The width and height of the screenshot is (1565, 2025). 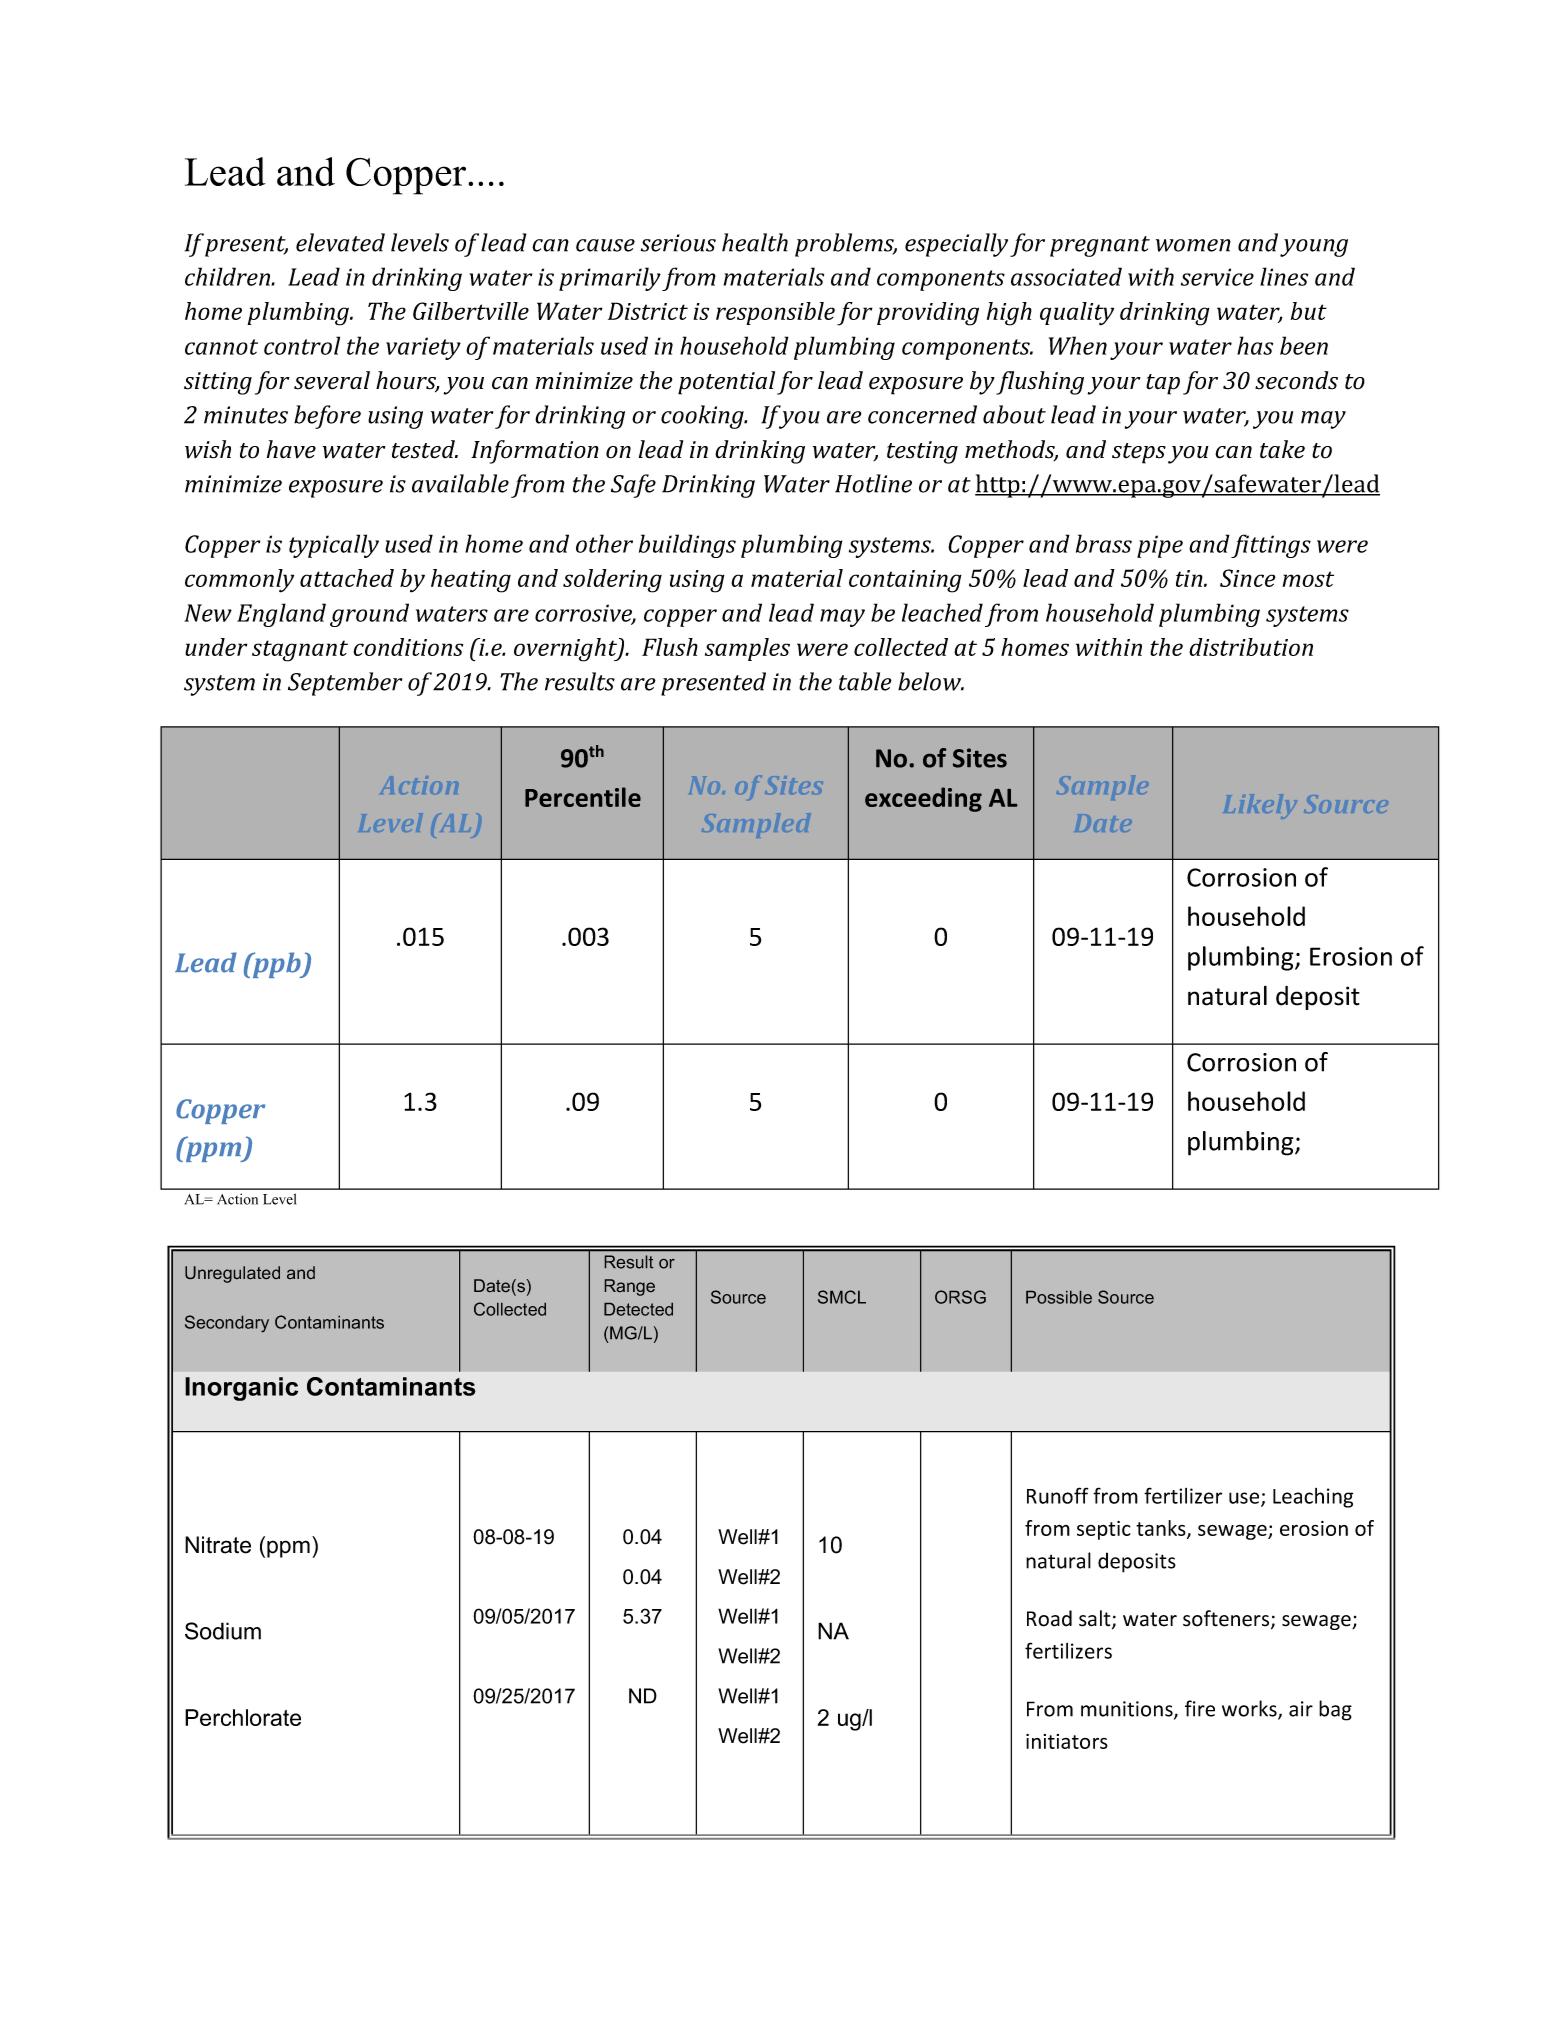 What do you see at coordinates (923, 799) in the screenshot?
I see `exceeding` at bounding box center [923, 799].
